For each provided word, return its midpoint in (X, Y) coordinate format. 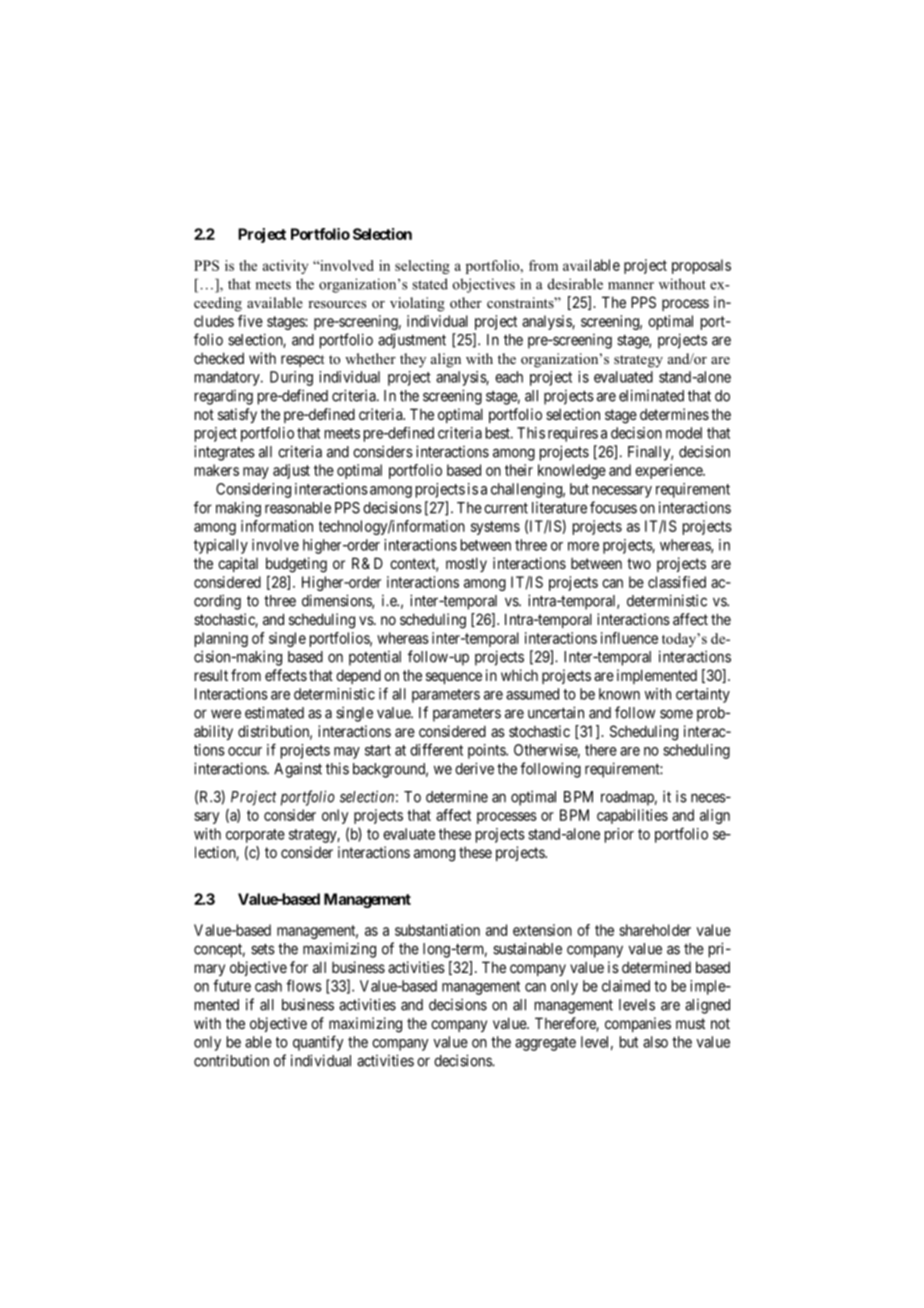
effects (286, 675)
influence (629, 638)
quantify (318, 1043)
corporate (255, 836)
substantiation (437, 930)
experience (669, 471)
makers (217, 470)
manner (631, 286)
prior (619, 835)
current (506, 508)
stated (430, 284)
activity (285, 267)
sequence (454, 678)
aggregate (545, 1044)
